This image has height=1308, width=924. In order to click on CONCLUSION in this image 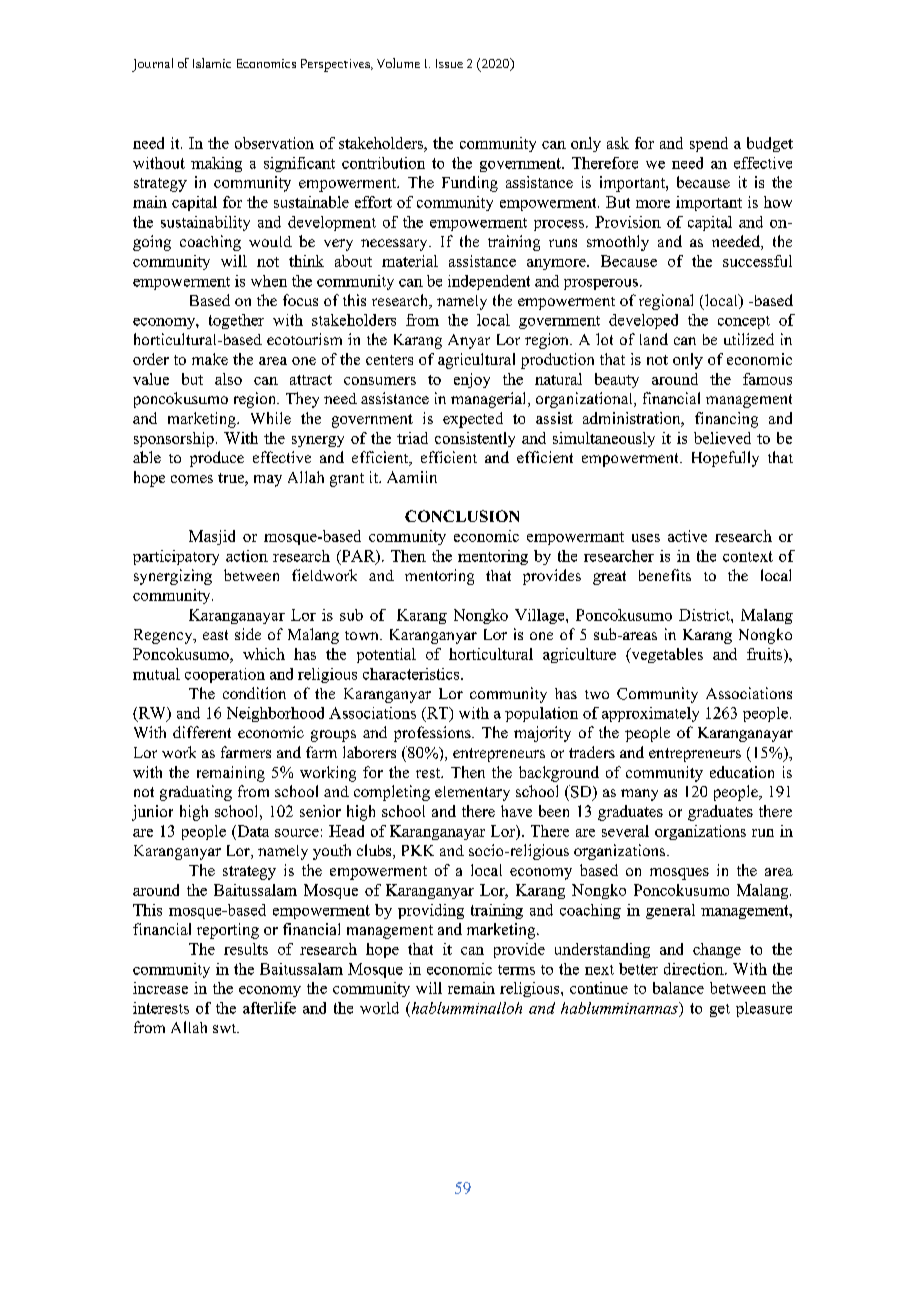, I will do `click(462, 516)`.
